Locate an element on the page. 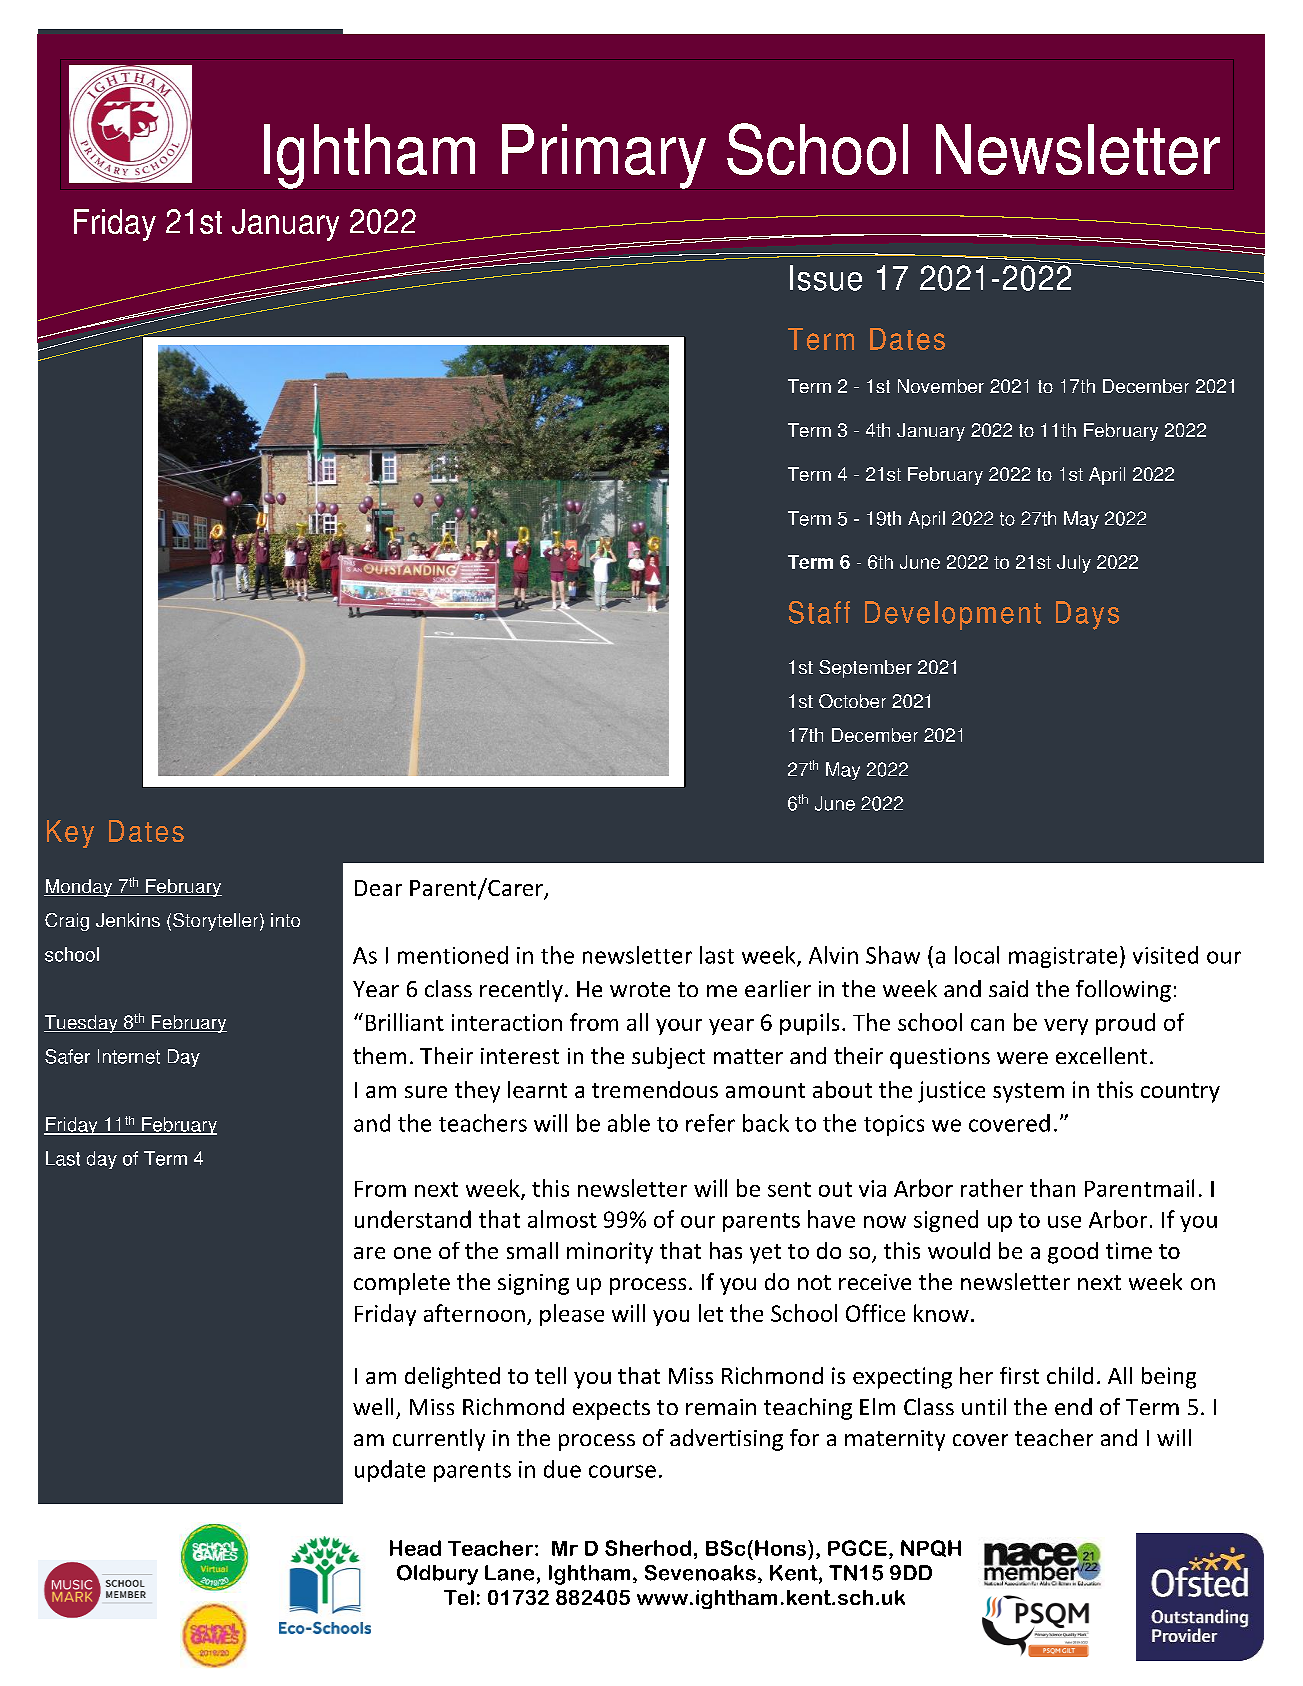  November is located at coordinates (941, 386).
